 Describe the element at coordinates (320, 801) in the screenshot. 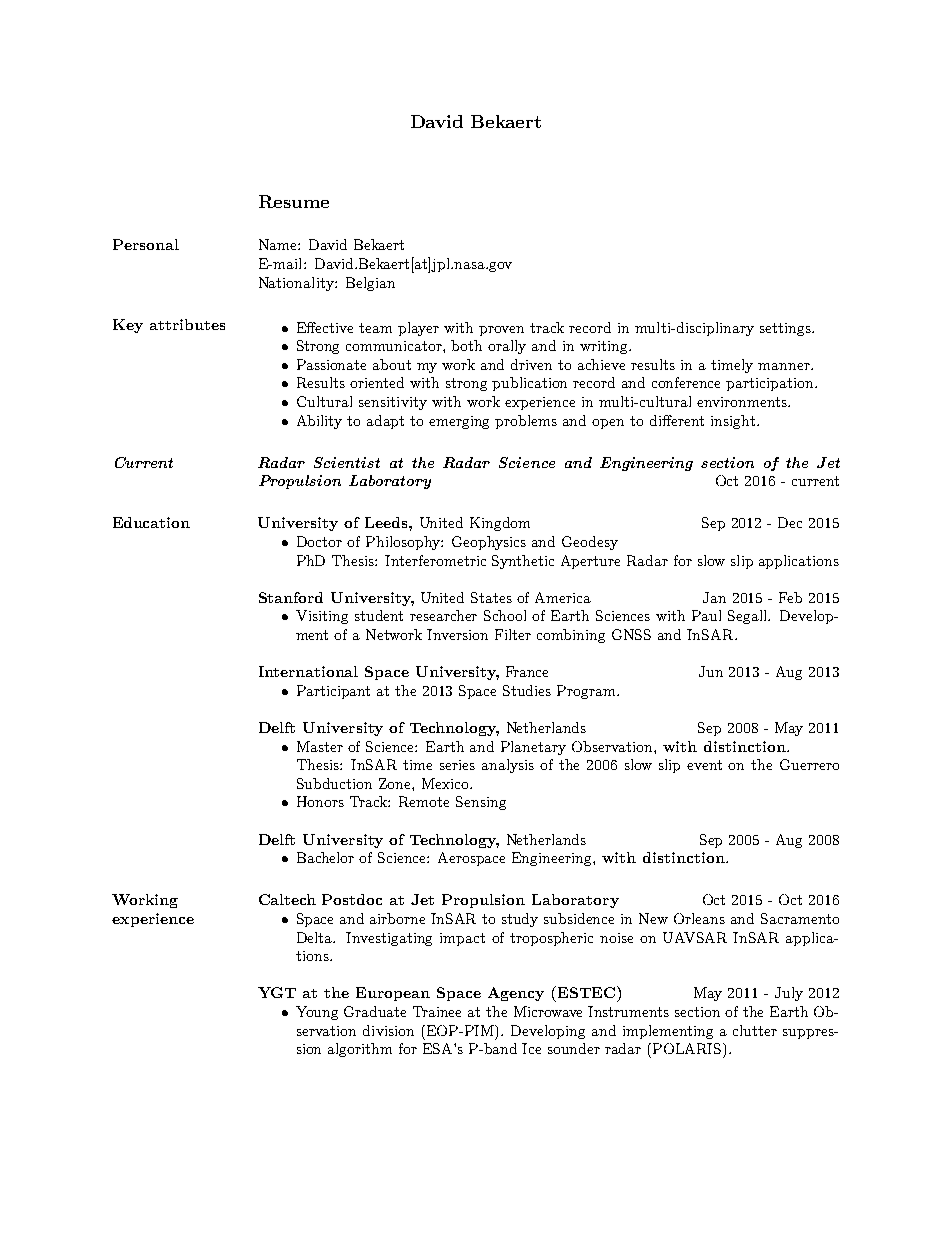

I see `Honors` at that location.
